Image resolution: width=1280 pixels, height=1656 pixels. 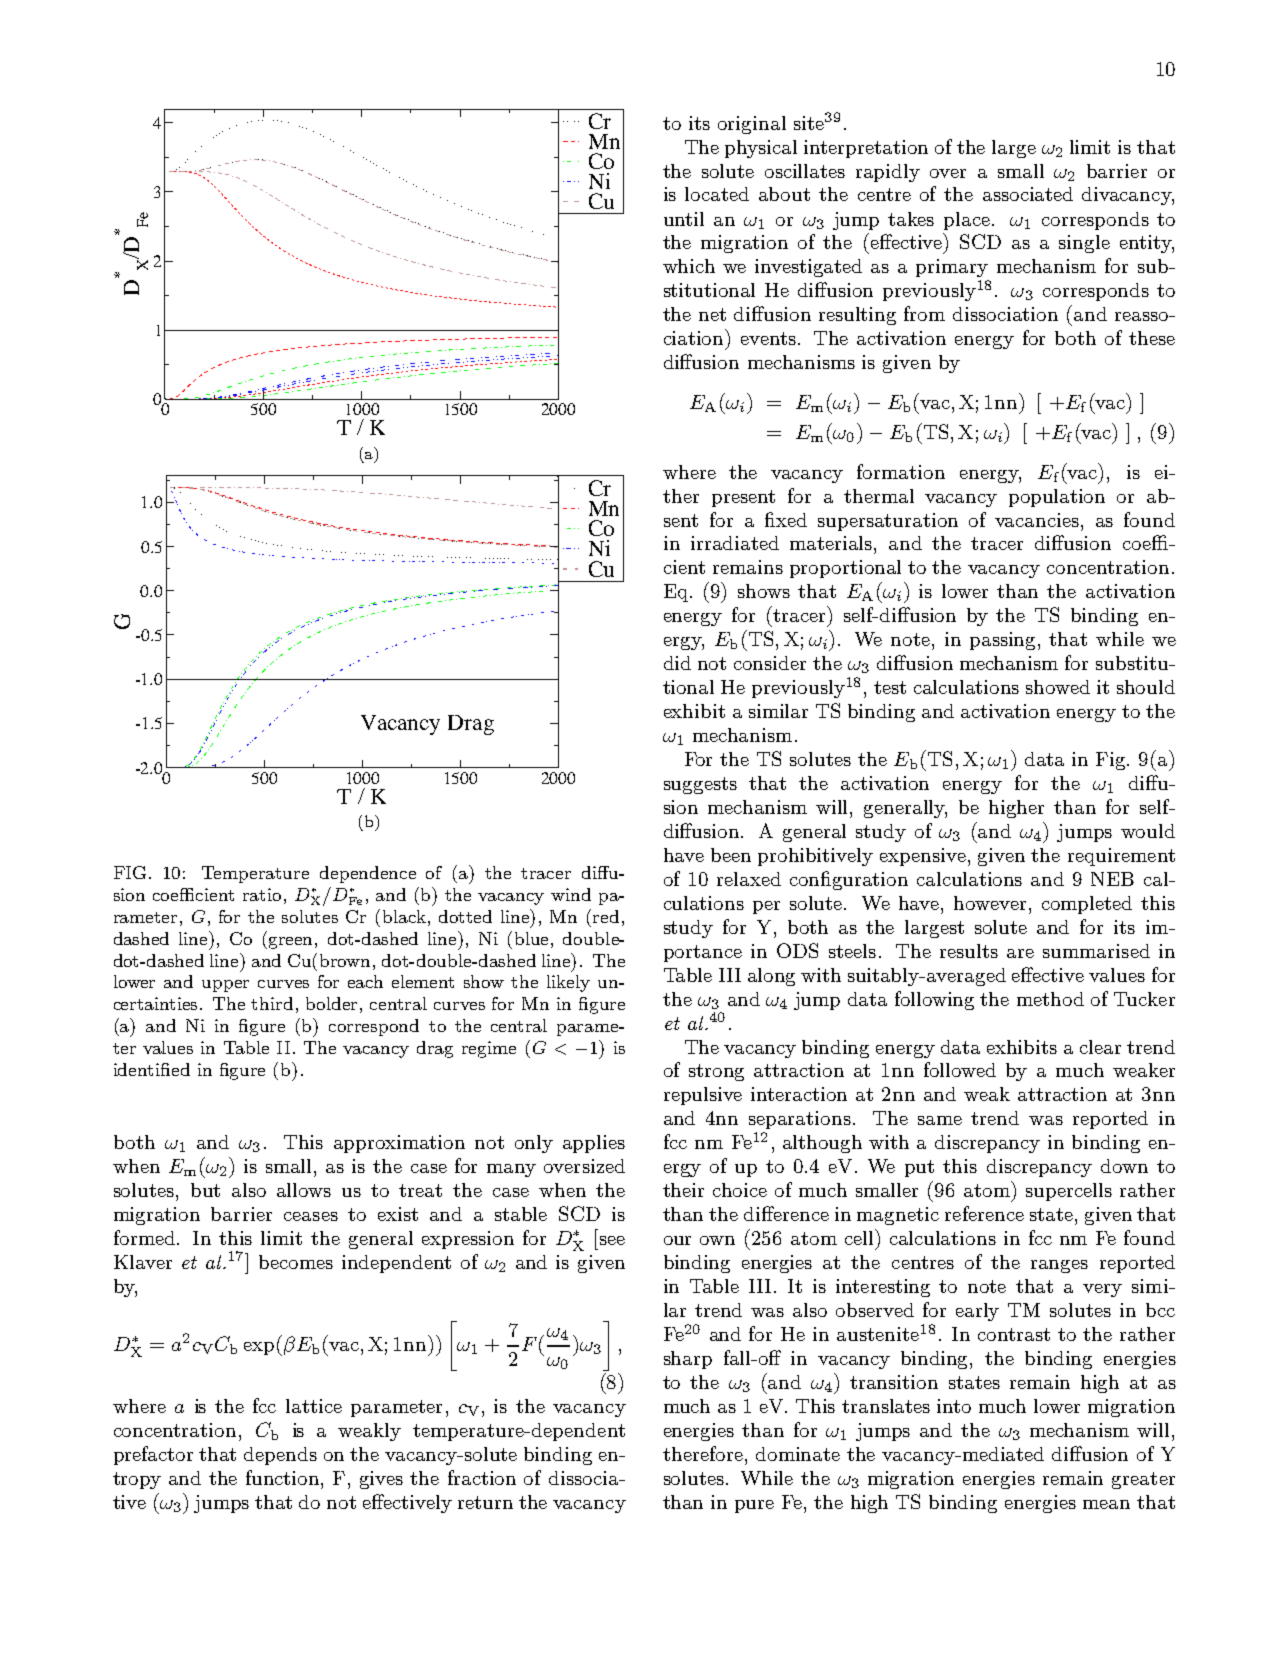 I want to click on applies, so click(x=594, y=1144).
